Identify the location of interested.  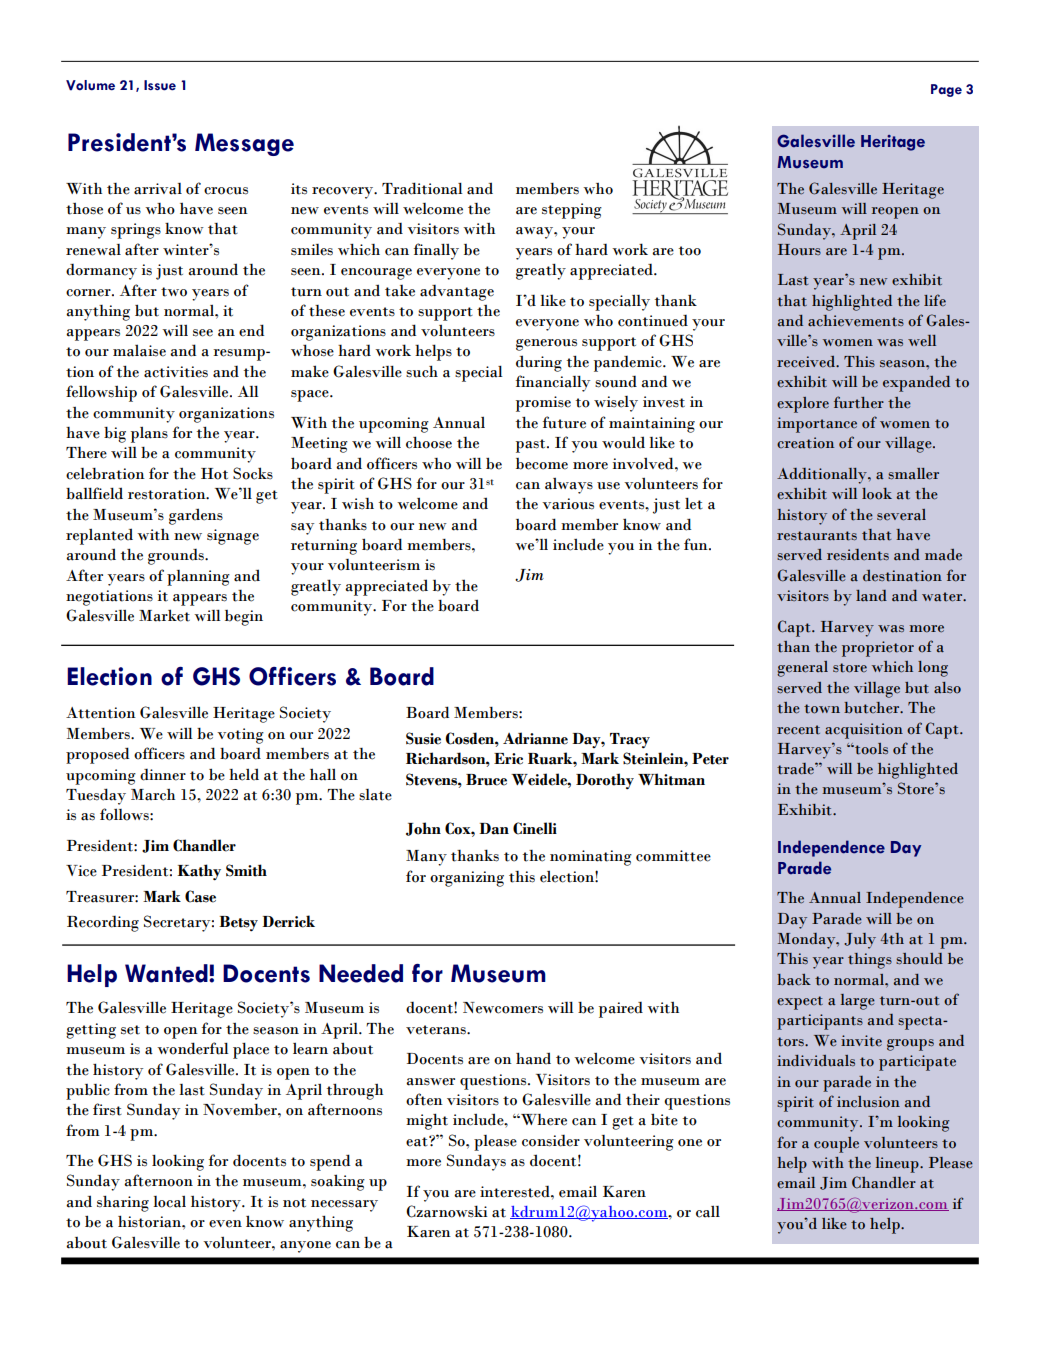
(516, 1191).
